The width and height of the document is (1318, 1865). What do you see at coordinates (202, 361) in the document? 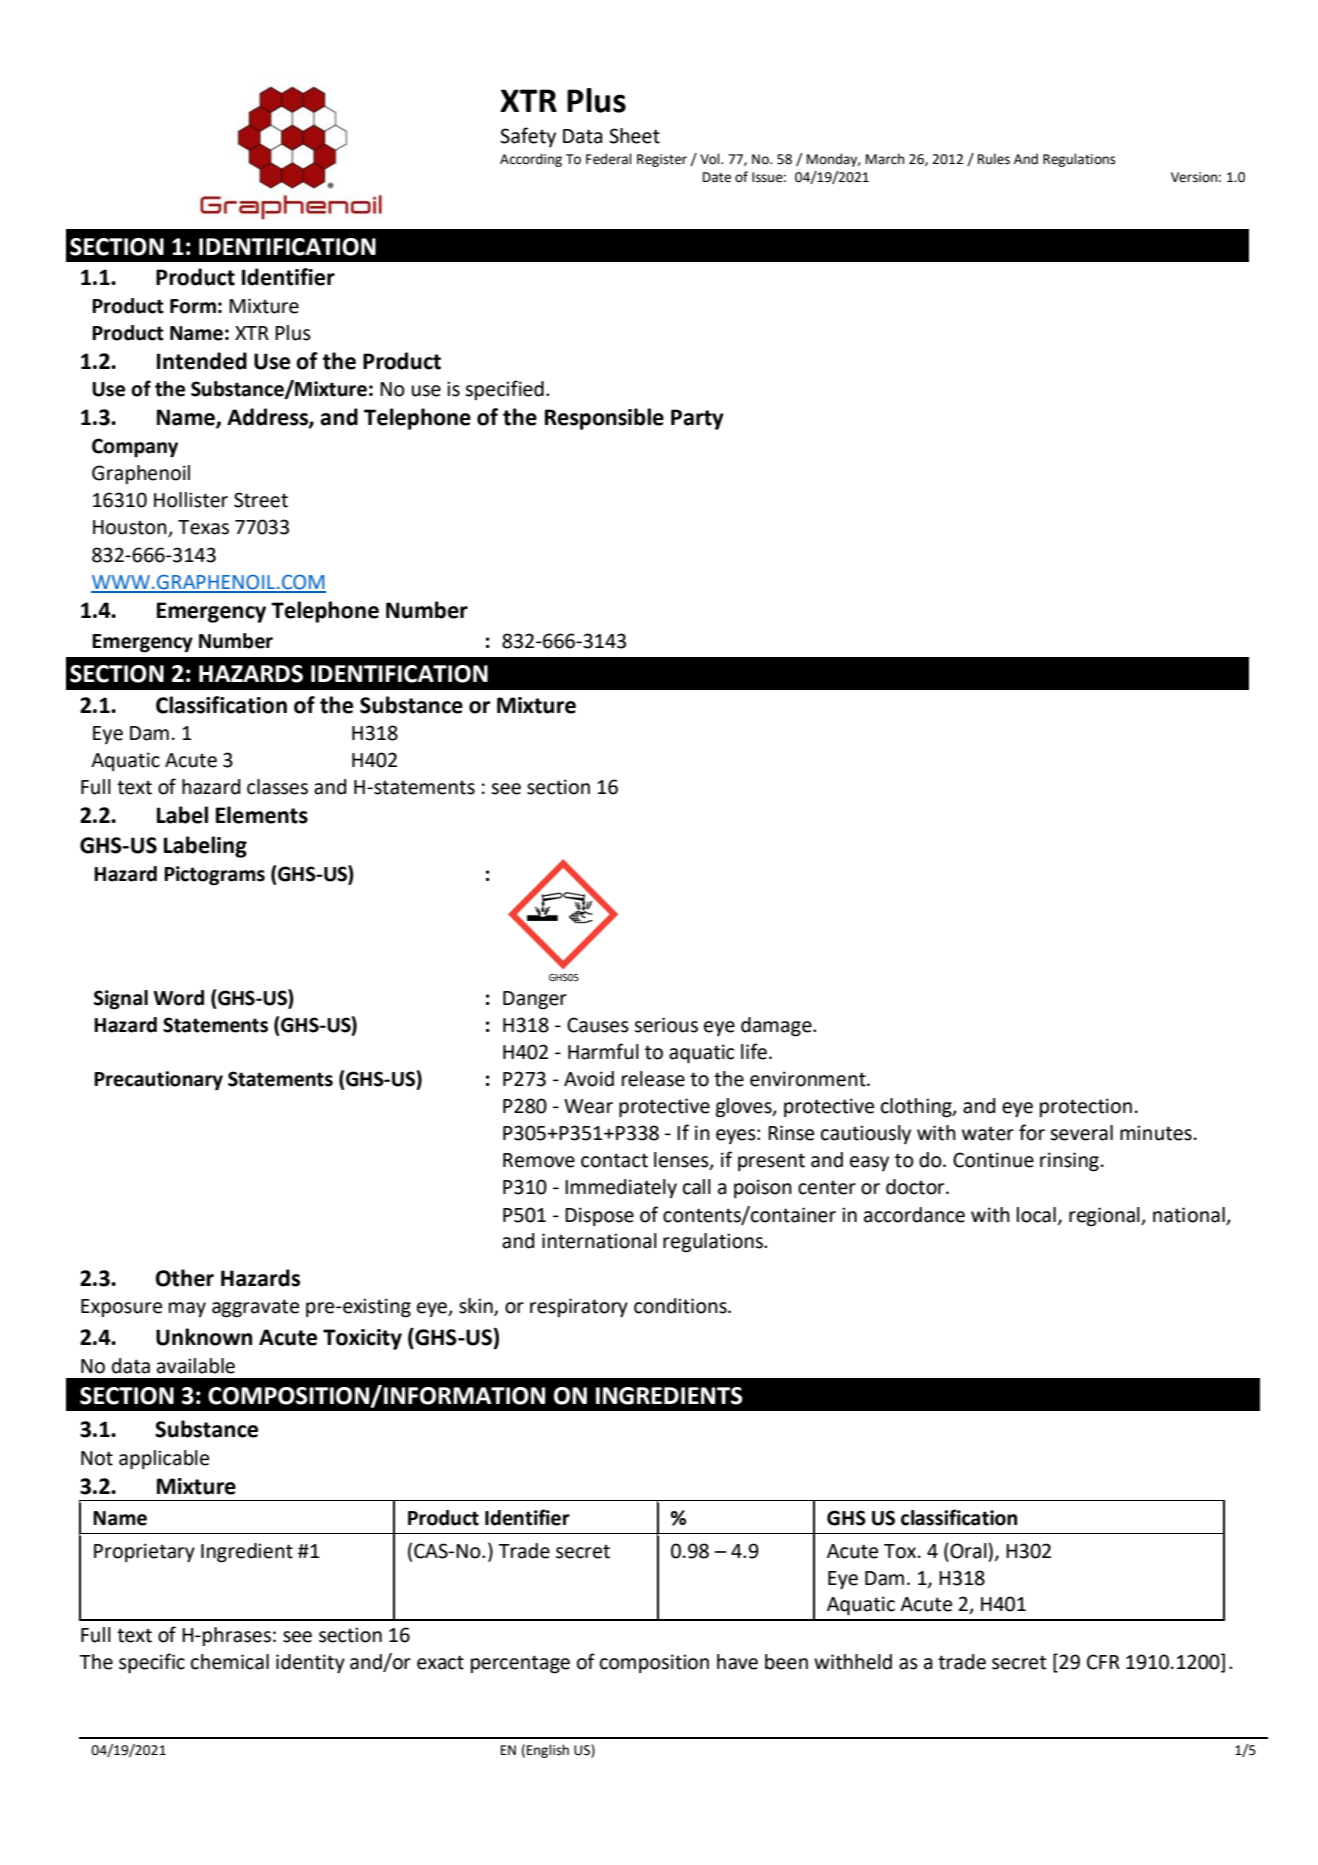
I see `Intended` at bounding box center [202, 361].
